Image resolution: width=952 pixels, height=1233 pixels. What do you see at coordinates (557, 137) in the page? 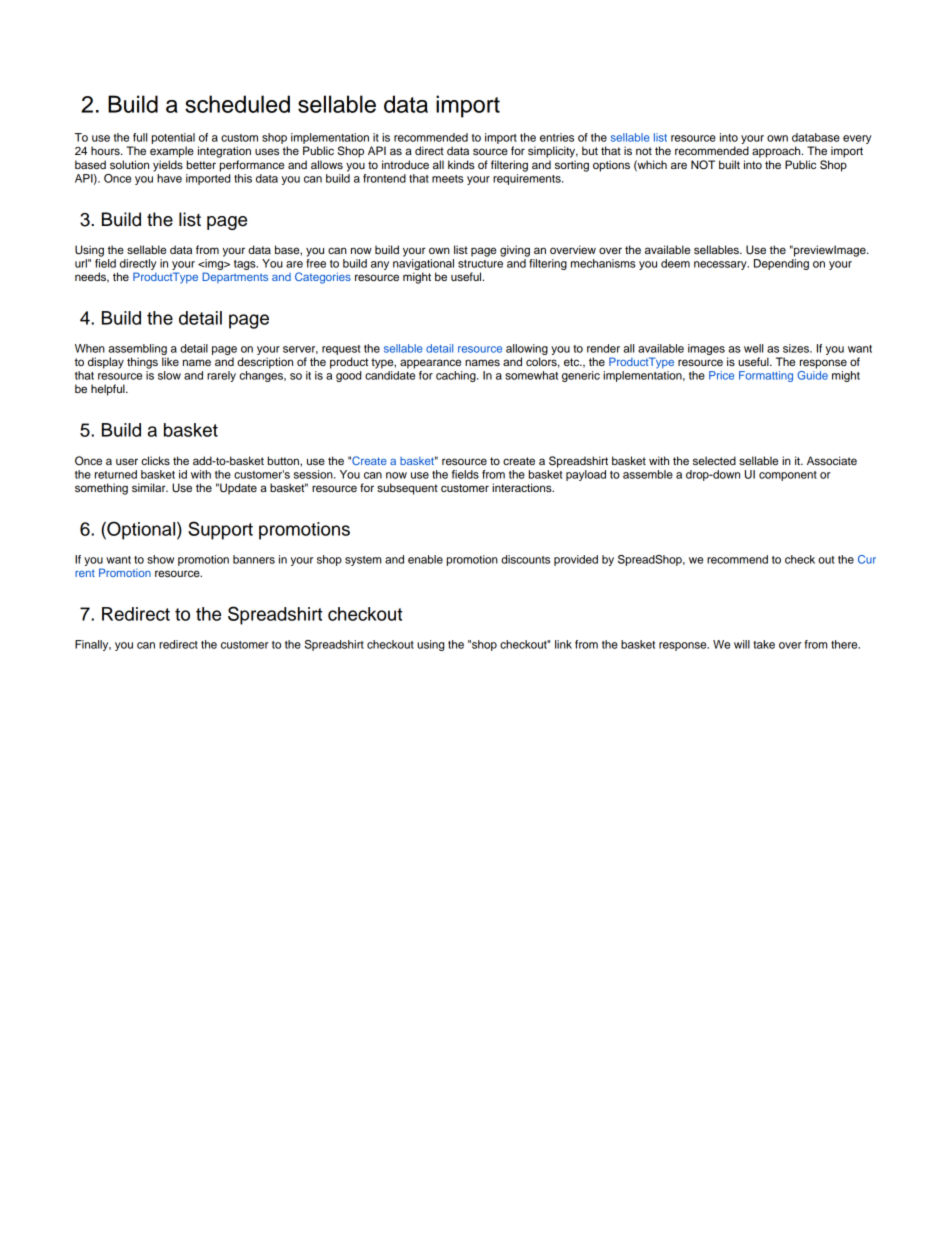
I see `entries` at bounding box center [557, 137].
